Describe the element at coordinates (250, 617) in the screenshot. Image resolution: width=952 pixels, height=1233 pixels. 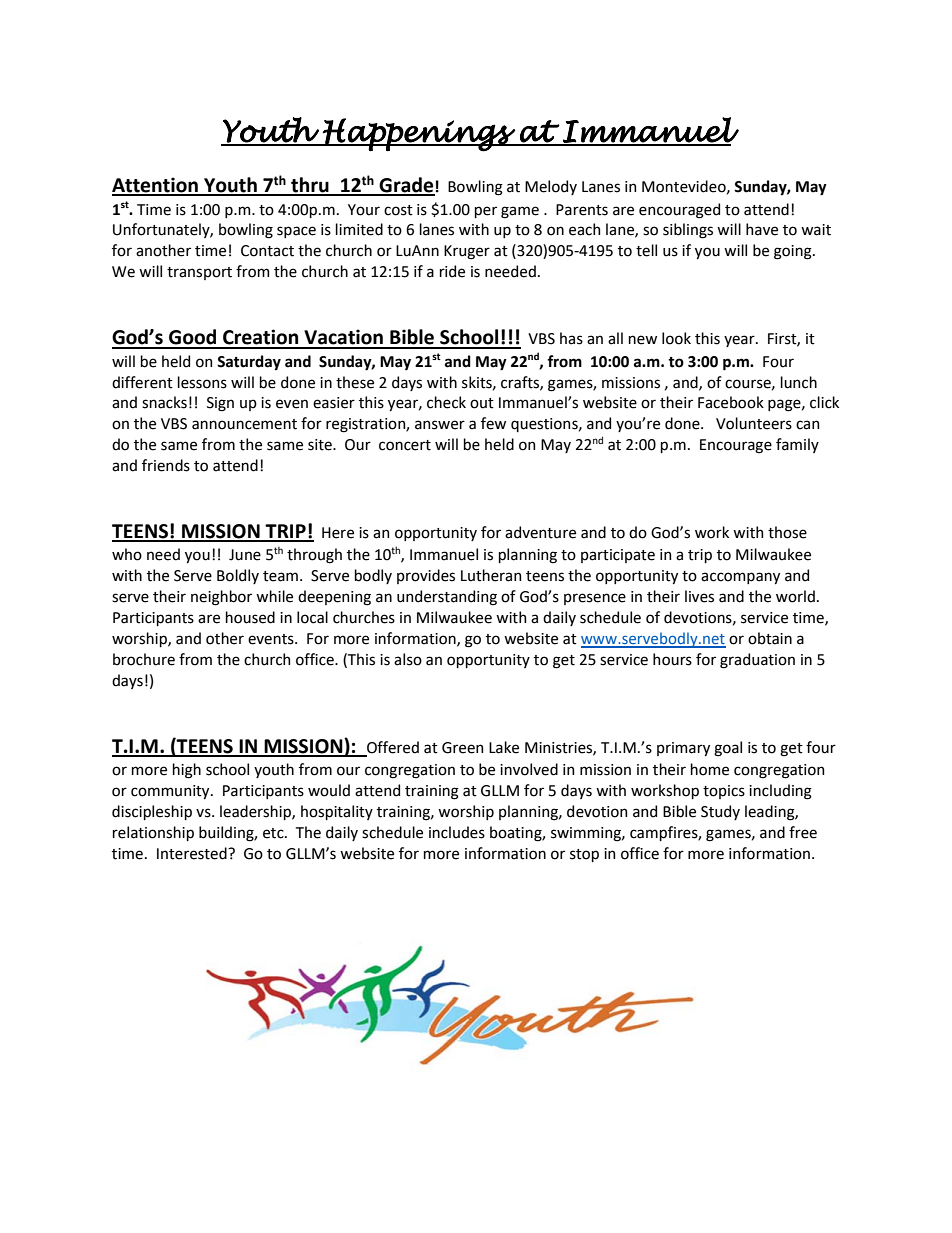
I see `housed` at that location.
